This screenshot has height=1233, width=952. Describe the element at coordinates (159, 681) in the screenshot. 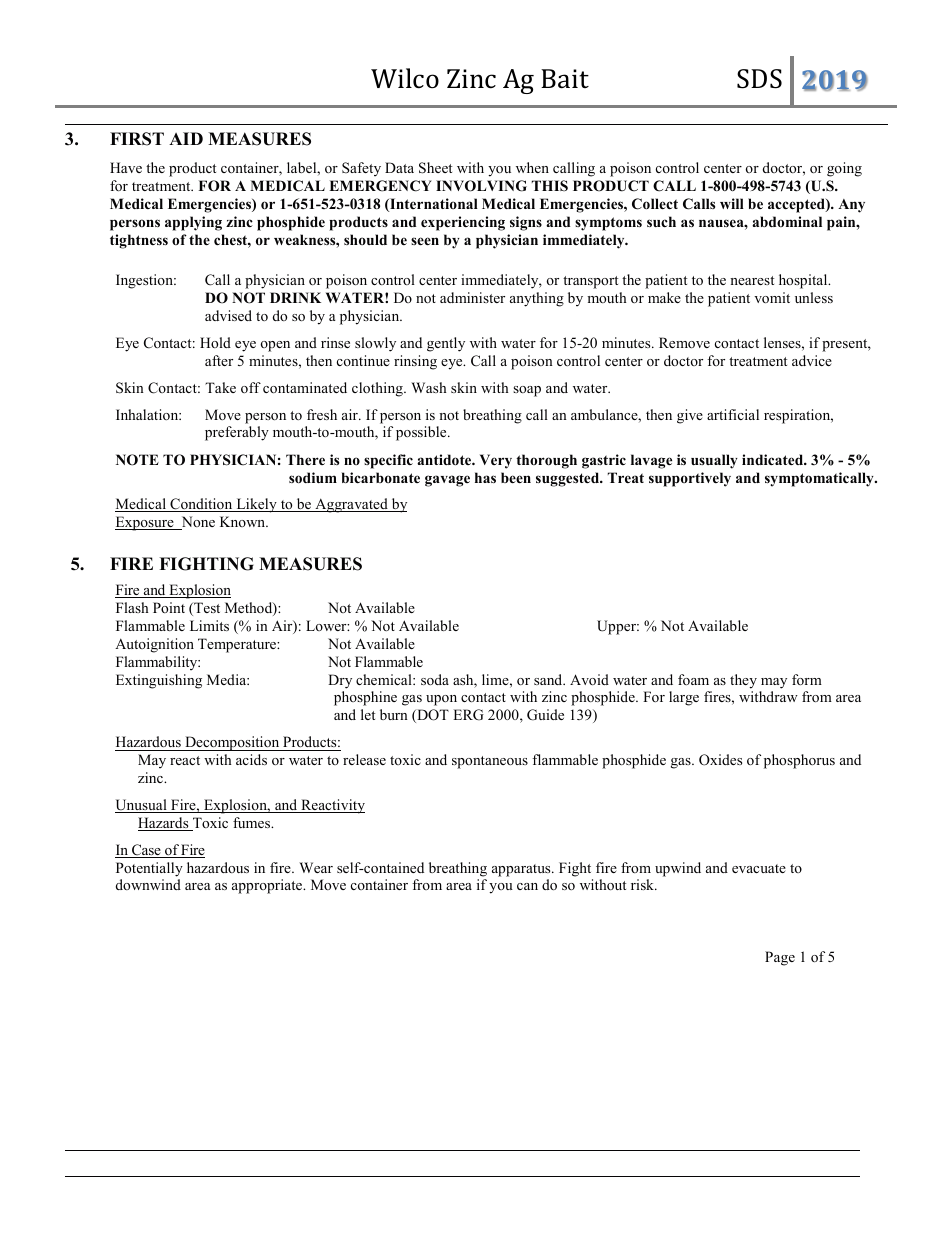

I see `Extinguishing` at that location.
